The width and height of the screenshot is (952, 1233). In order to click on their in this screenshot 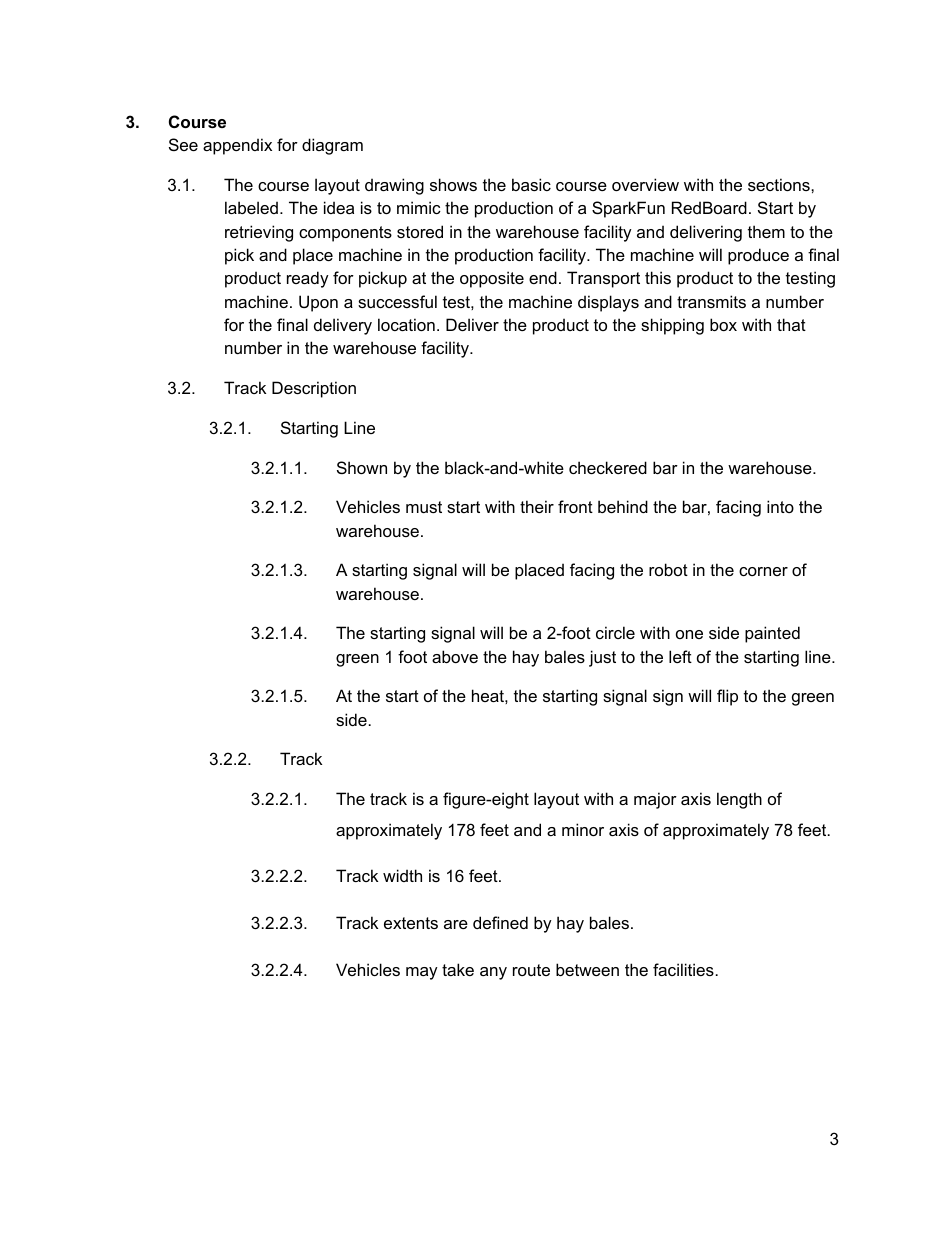, I will do `click(537, 506)`.
